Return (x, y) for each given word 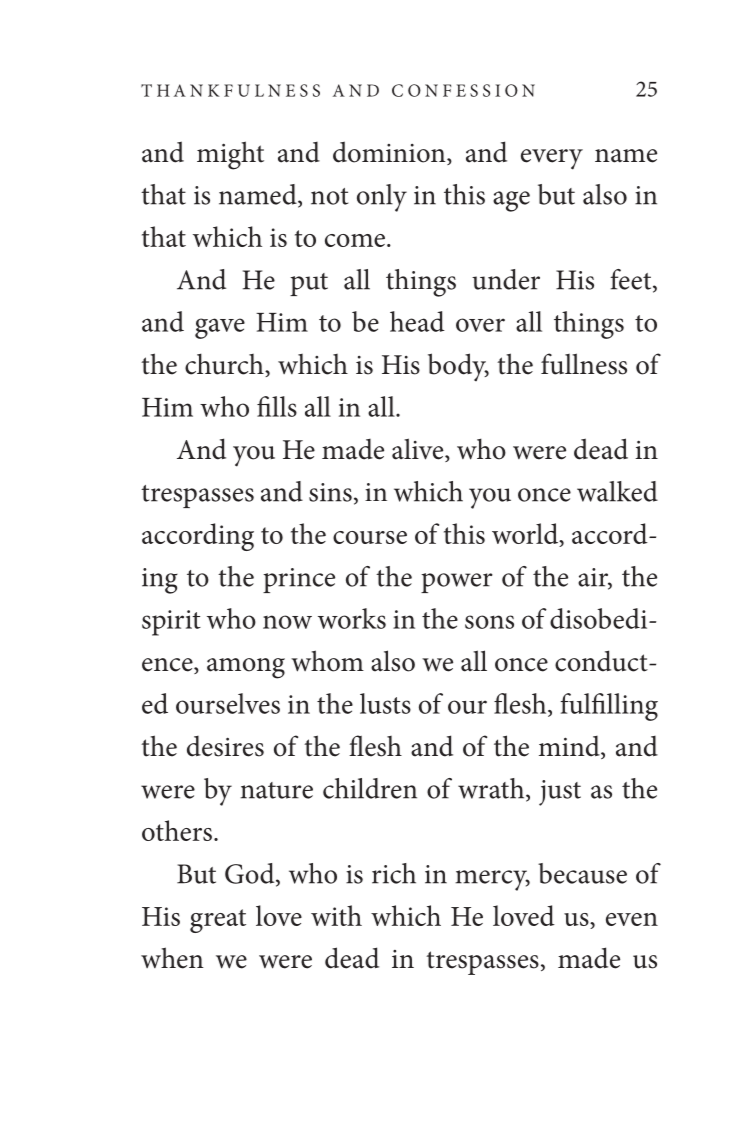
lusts (385, 703)
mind (570, 747)
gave (220, 328)
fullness (584, 364)
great (218, 921)
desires (225, 746)
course (370, 537)
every (552, 159)
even (632, 919)
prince (299, 580)
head (417, 321)
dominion (390, 153)
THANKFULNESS (230, 90)
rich (394, 873)
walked (617, 491)
